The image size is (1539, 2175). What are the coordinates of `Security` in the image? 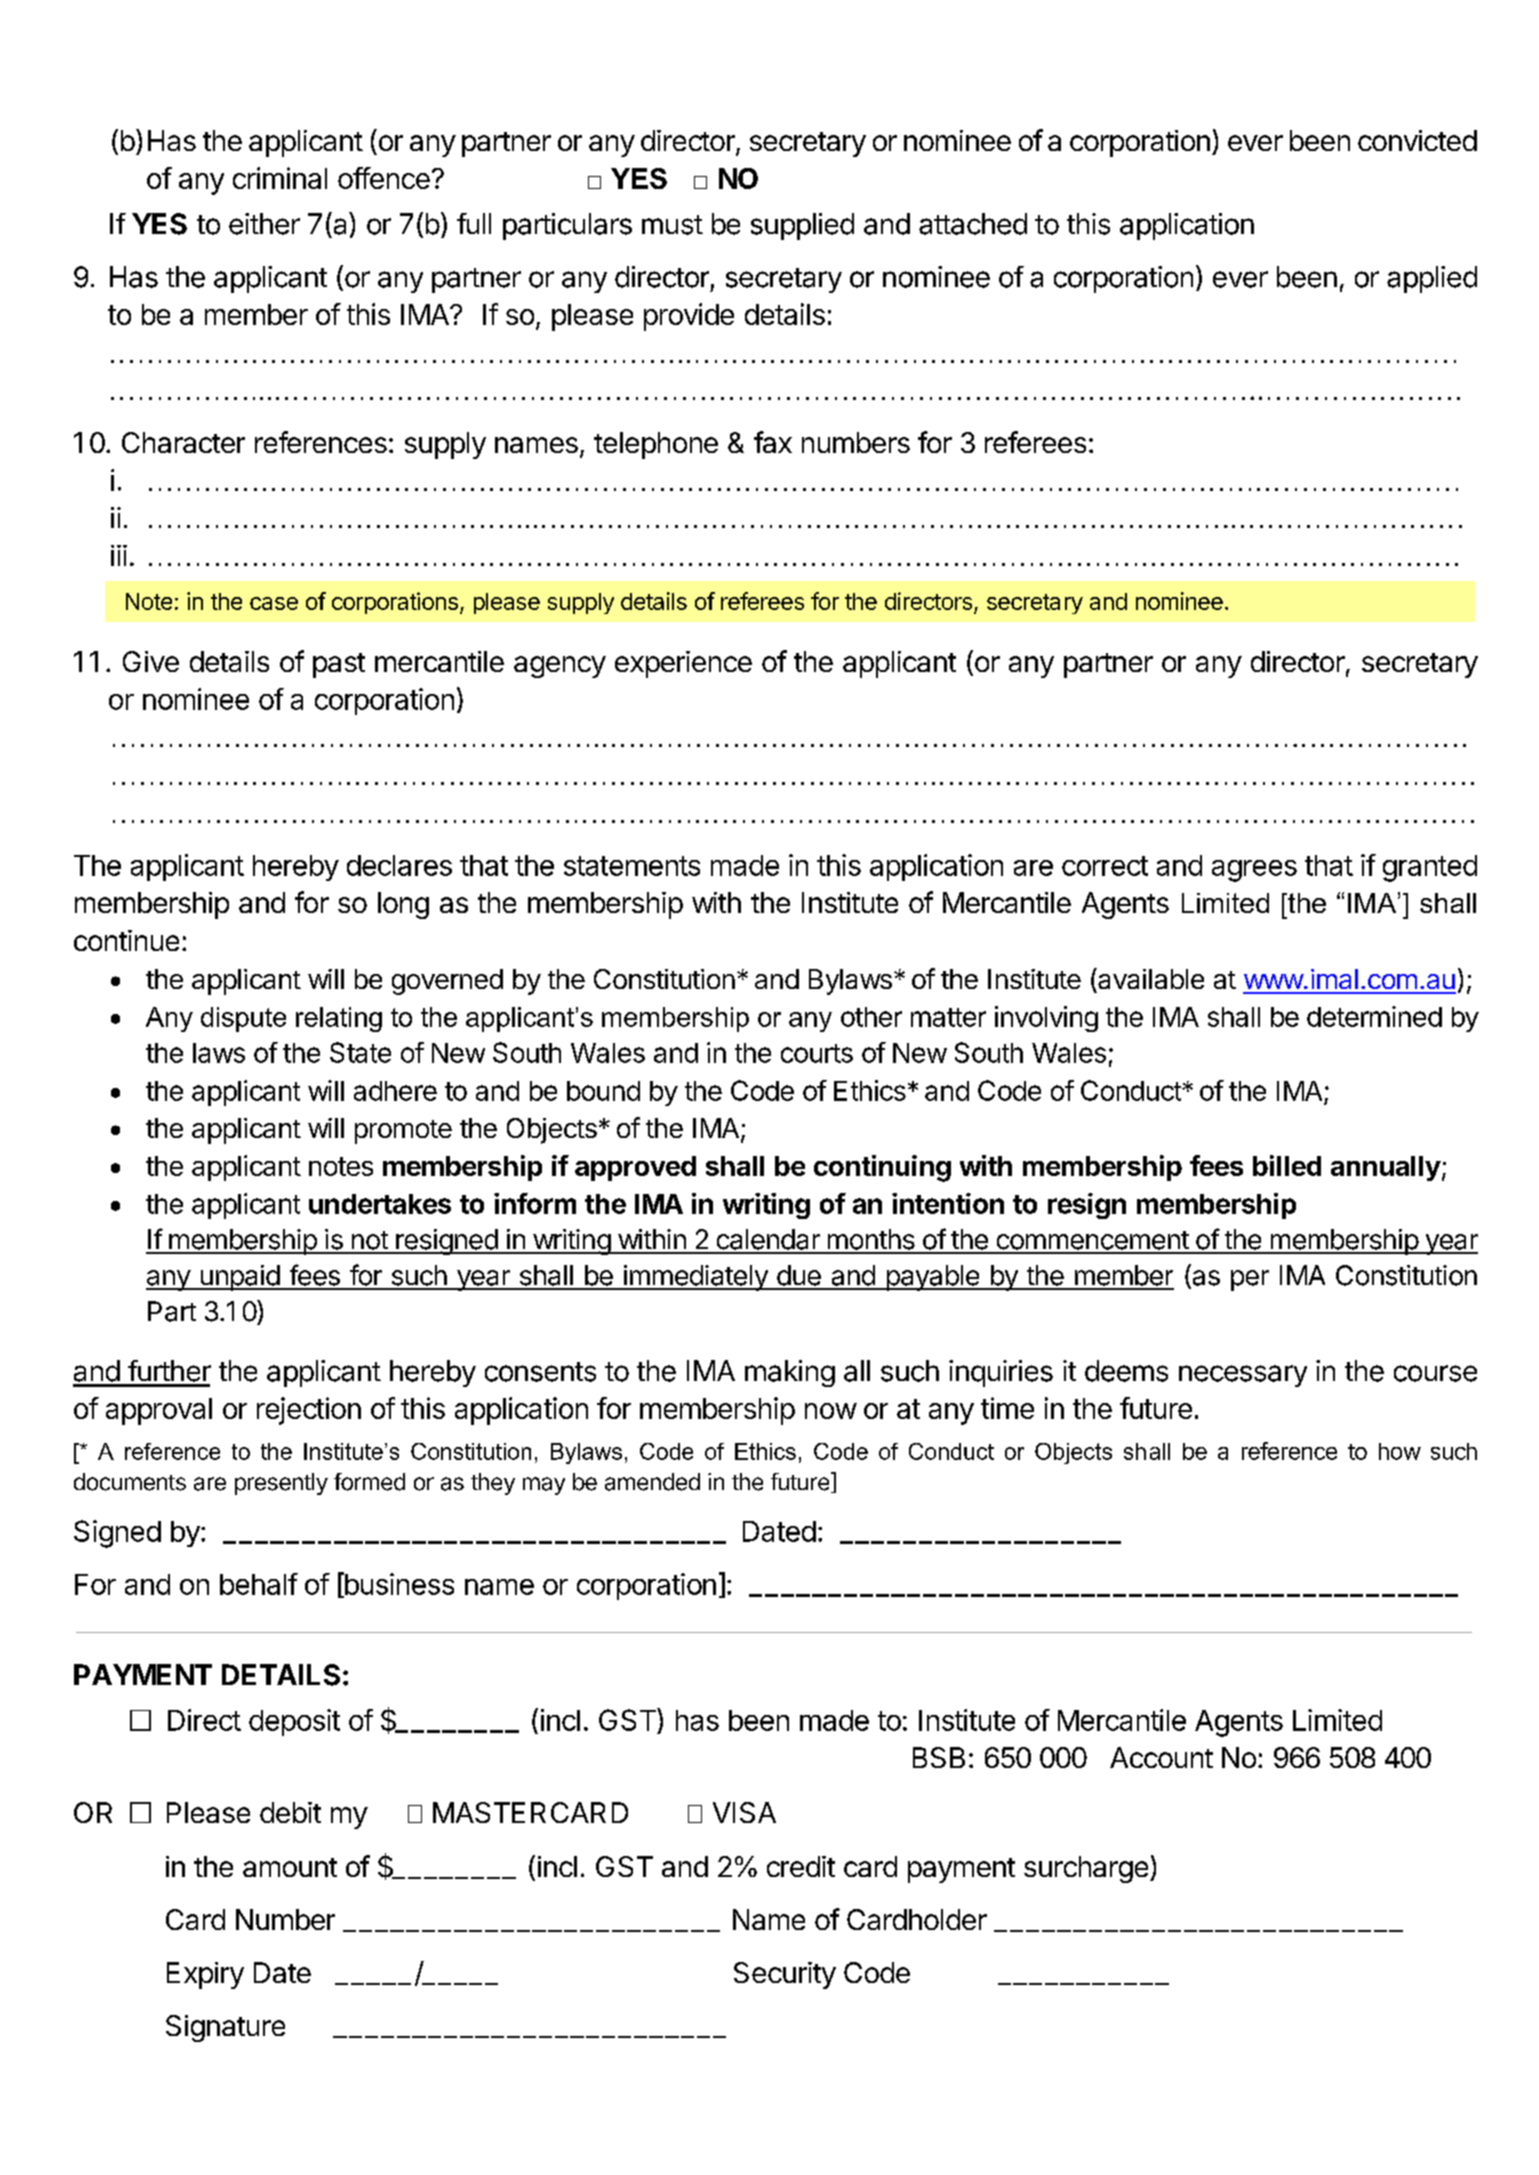 It's located at (785, 1975).
